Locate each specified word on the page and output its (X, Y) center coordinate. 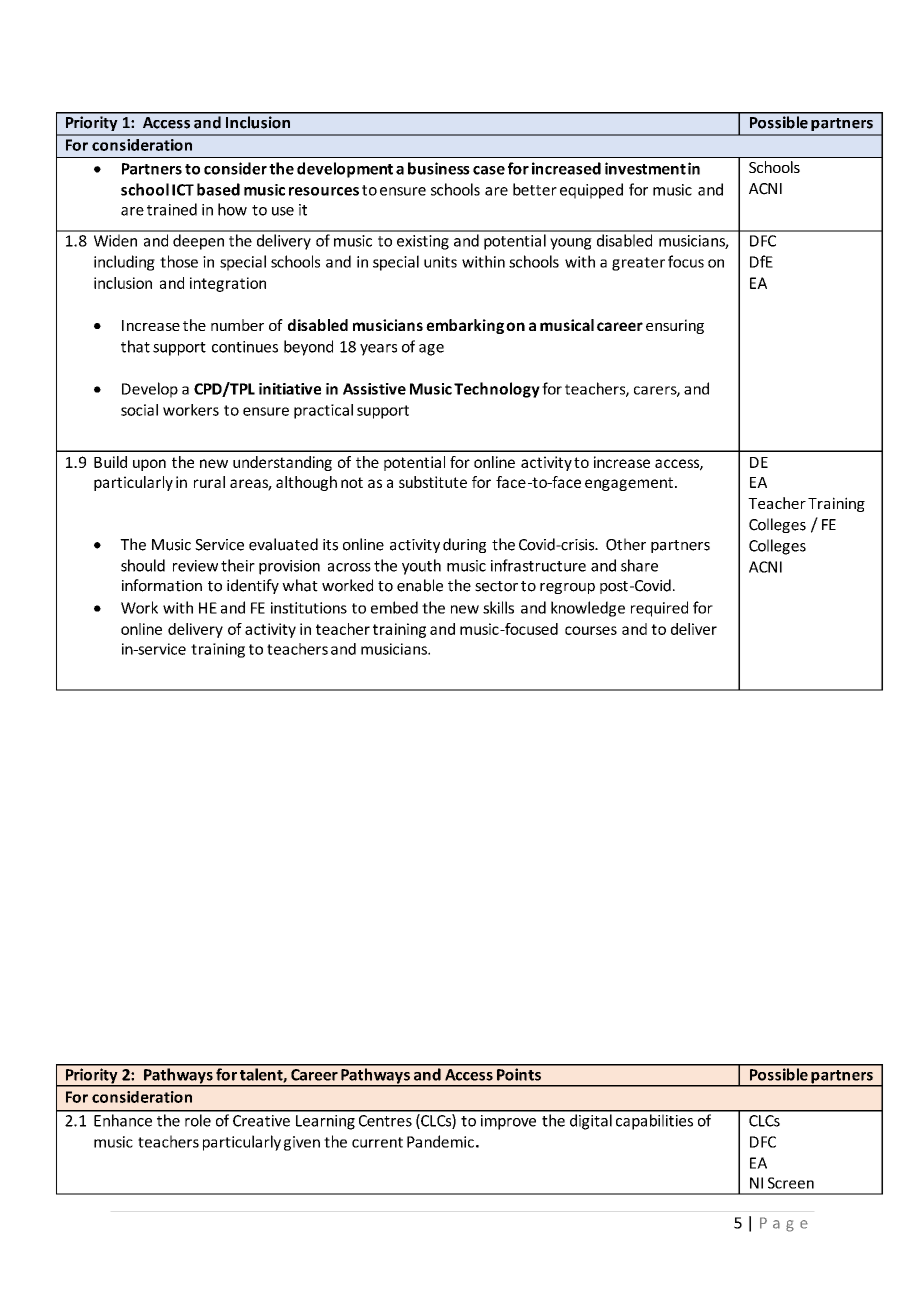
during (464, 545)
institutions (309, 608)
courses (591, 630)
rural (209, 482)
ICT (183, 190)
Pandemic (440, 1141)
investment (645, 168)
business (439, 168)
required (659, 609)
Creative (261, 1121)
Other (626, 544)
